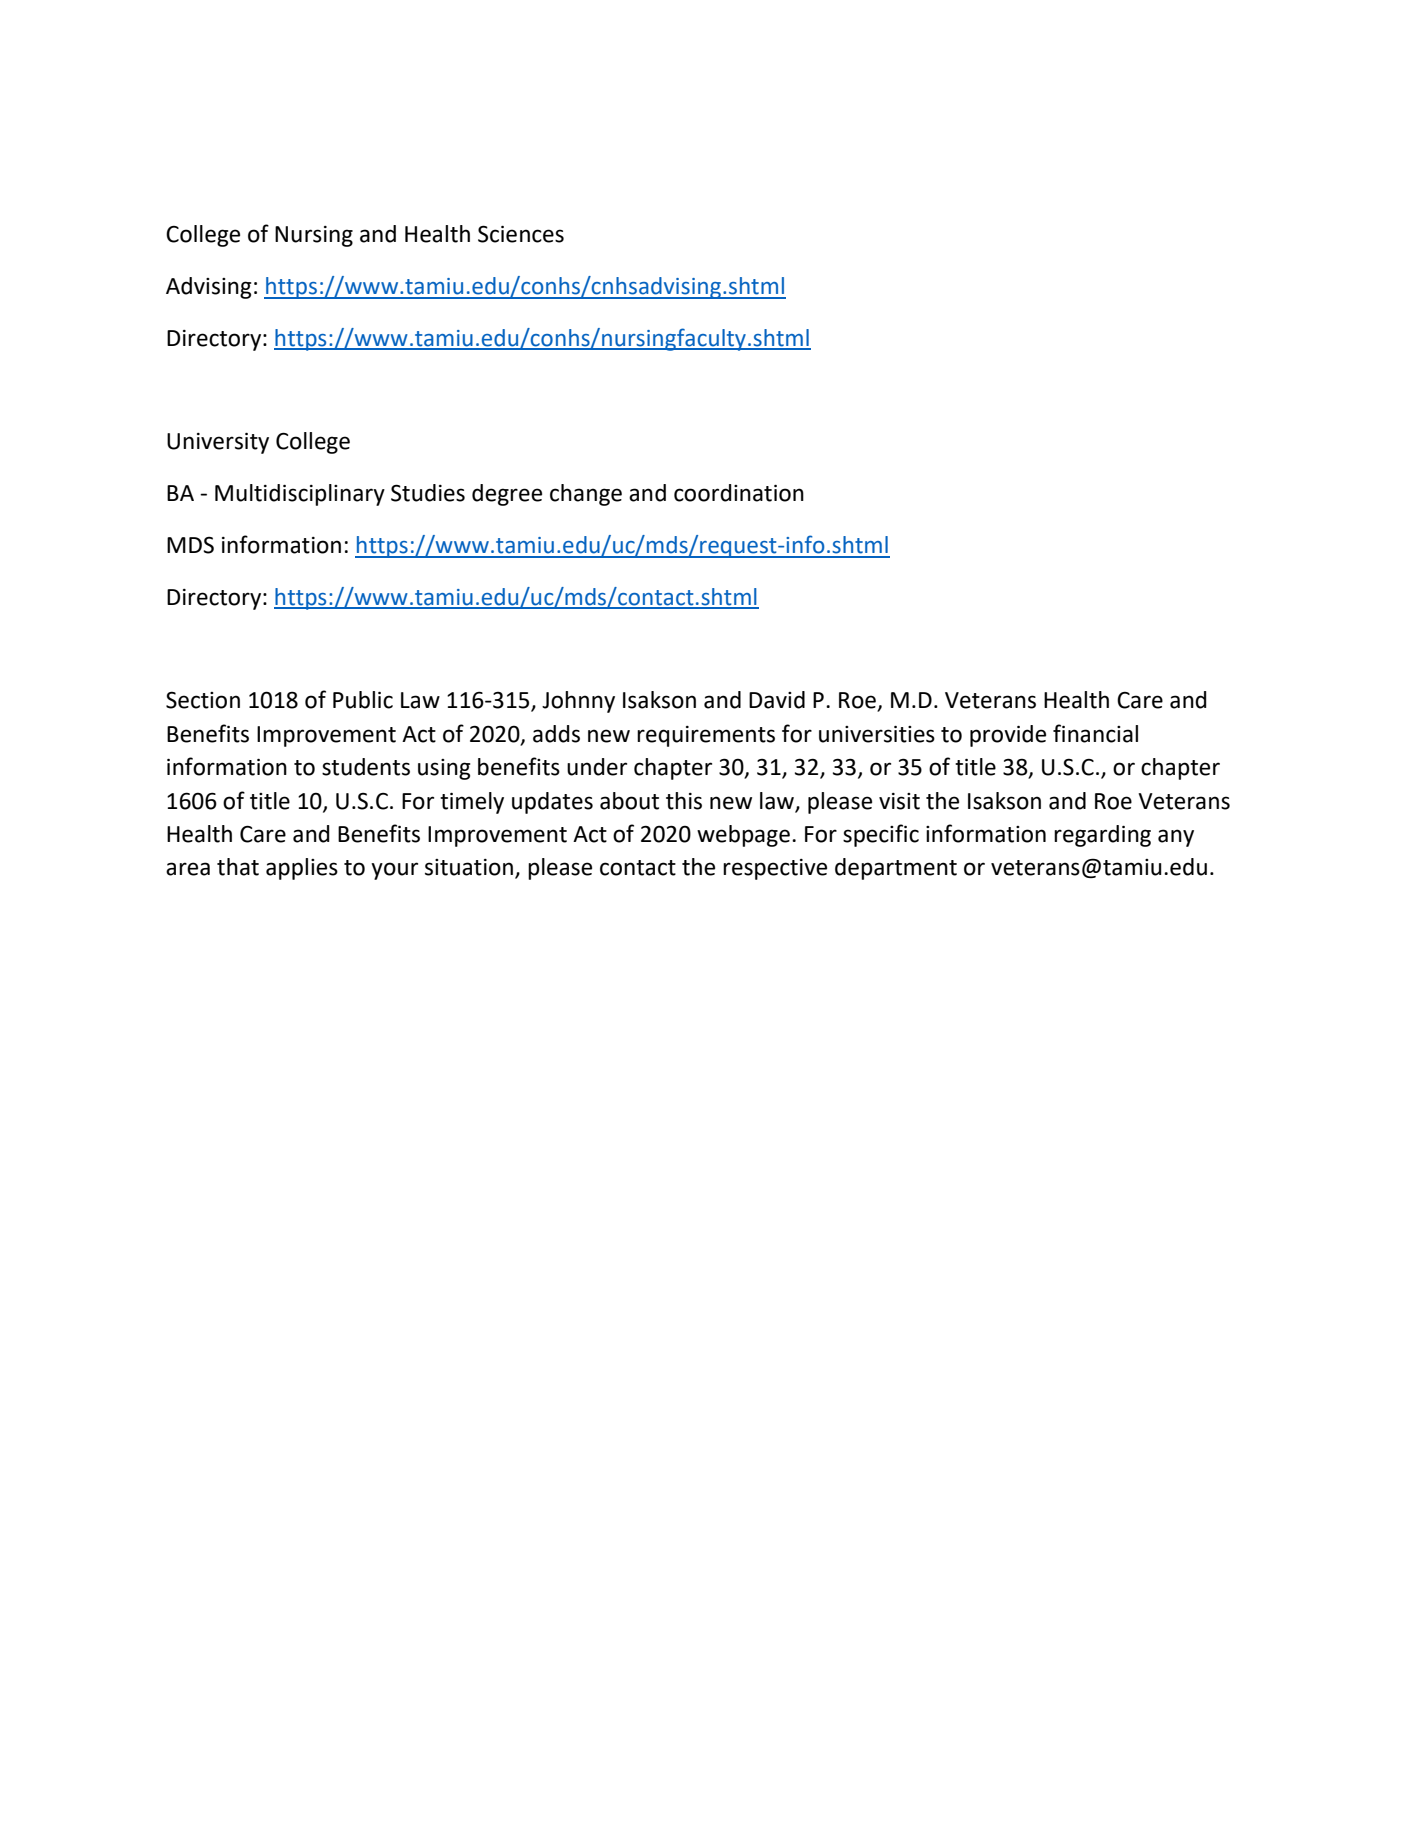 The image size is (1410, 1825). Describe the element at coordinates (739, 493) in the page. I see `coordination` at that location.
